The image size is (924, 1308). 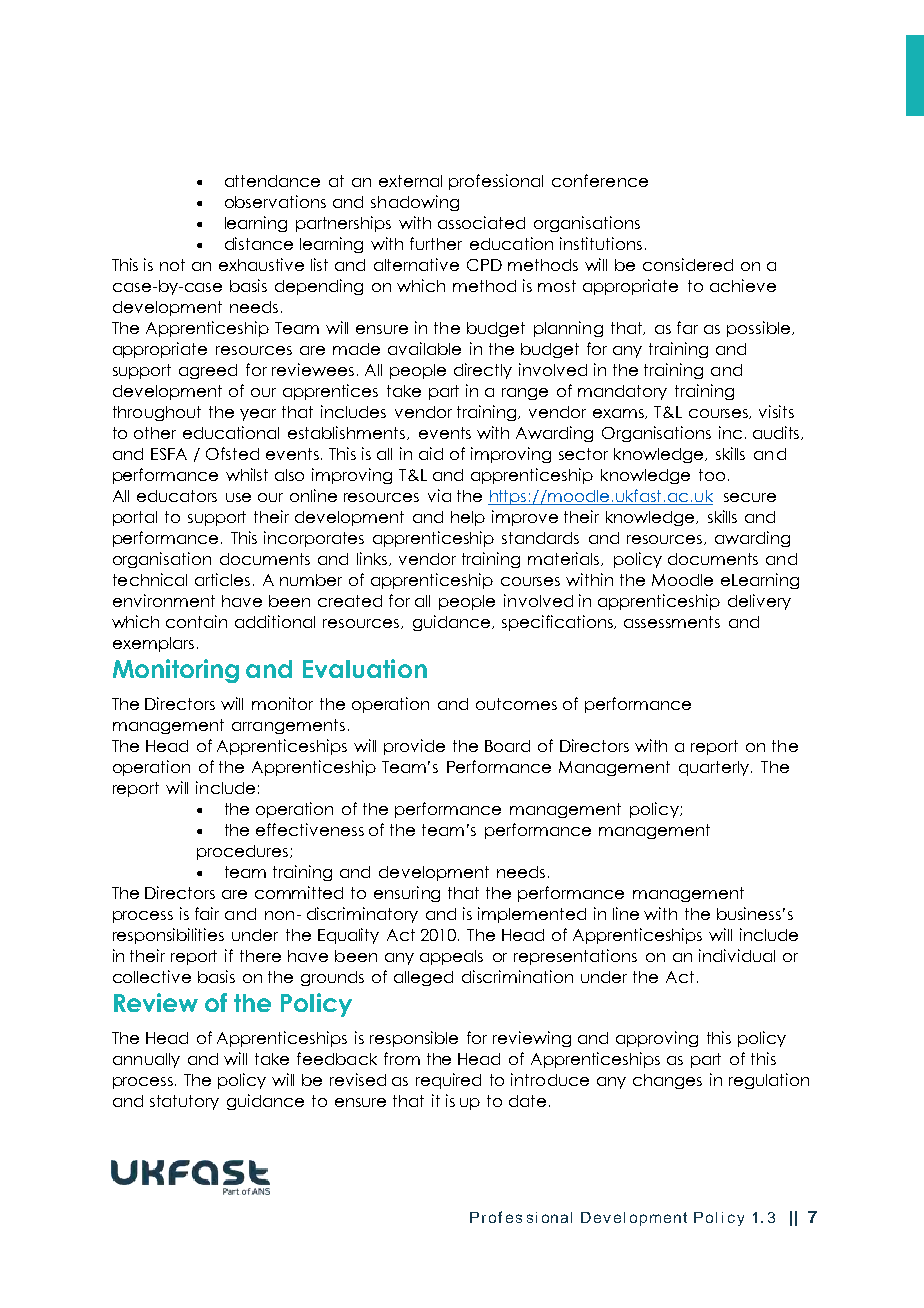 I want to click on provide, so click(x=414, y=747).
